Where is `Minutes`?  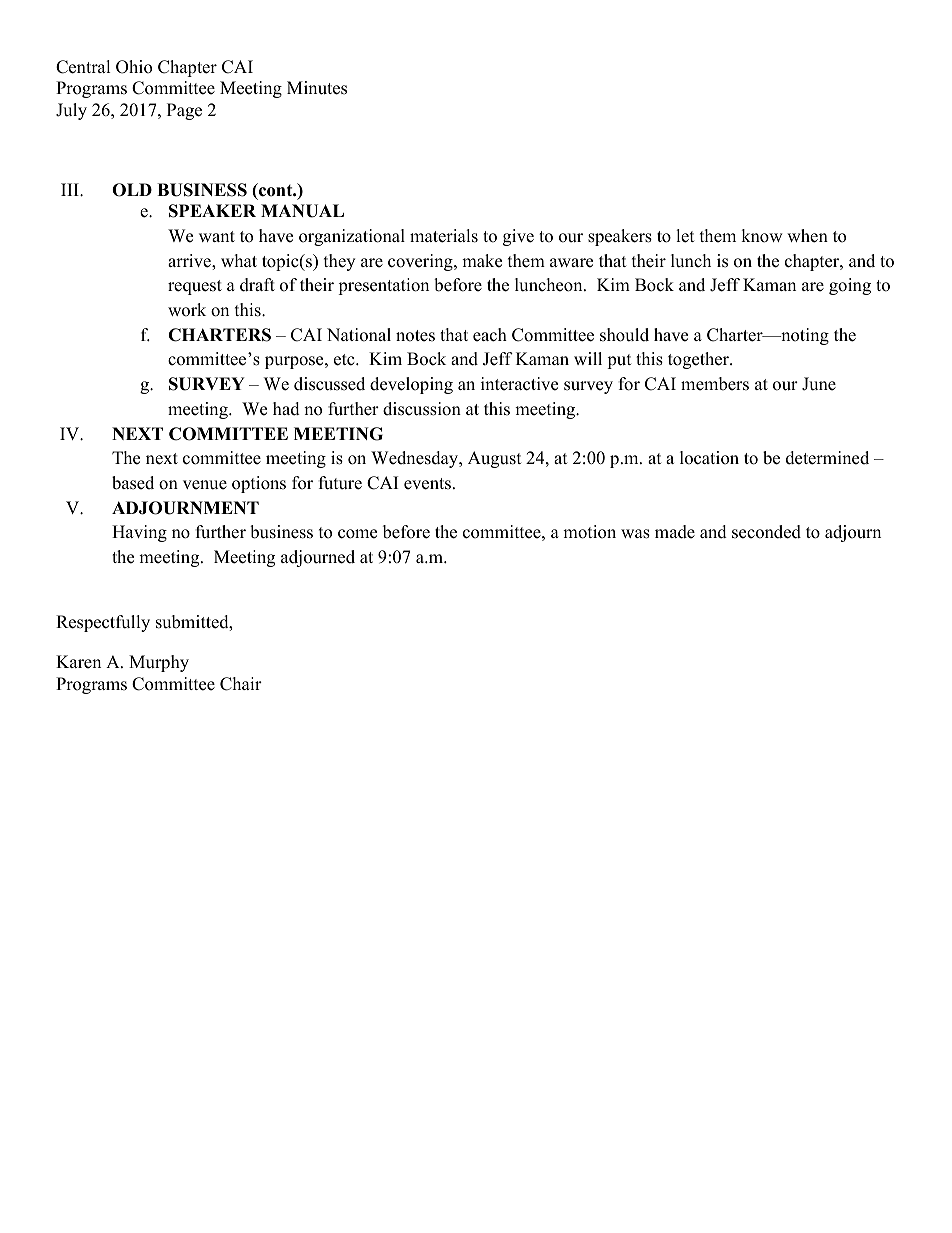 Minutes is located at coordinates (317, 88).
